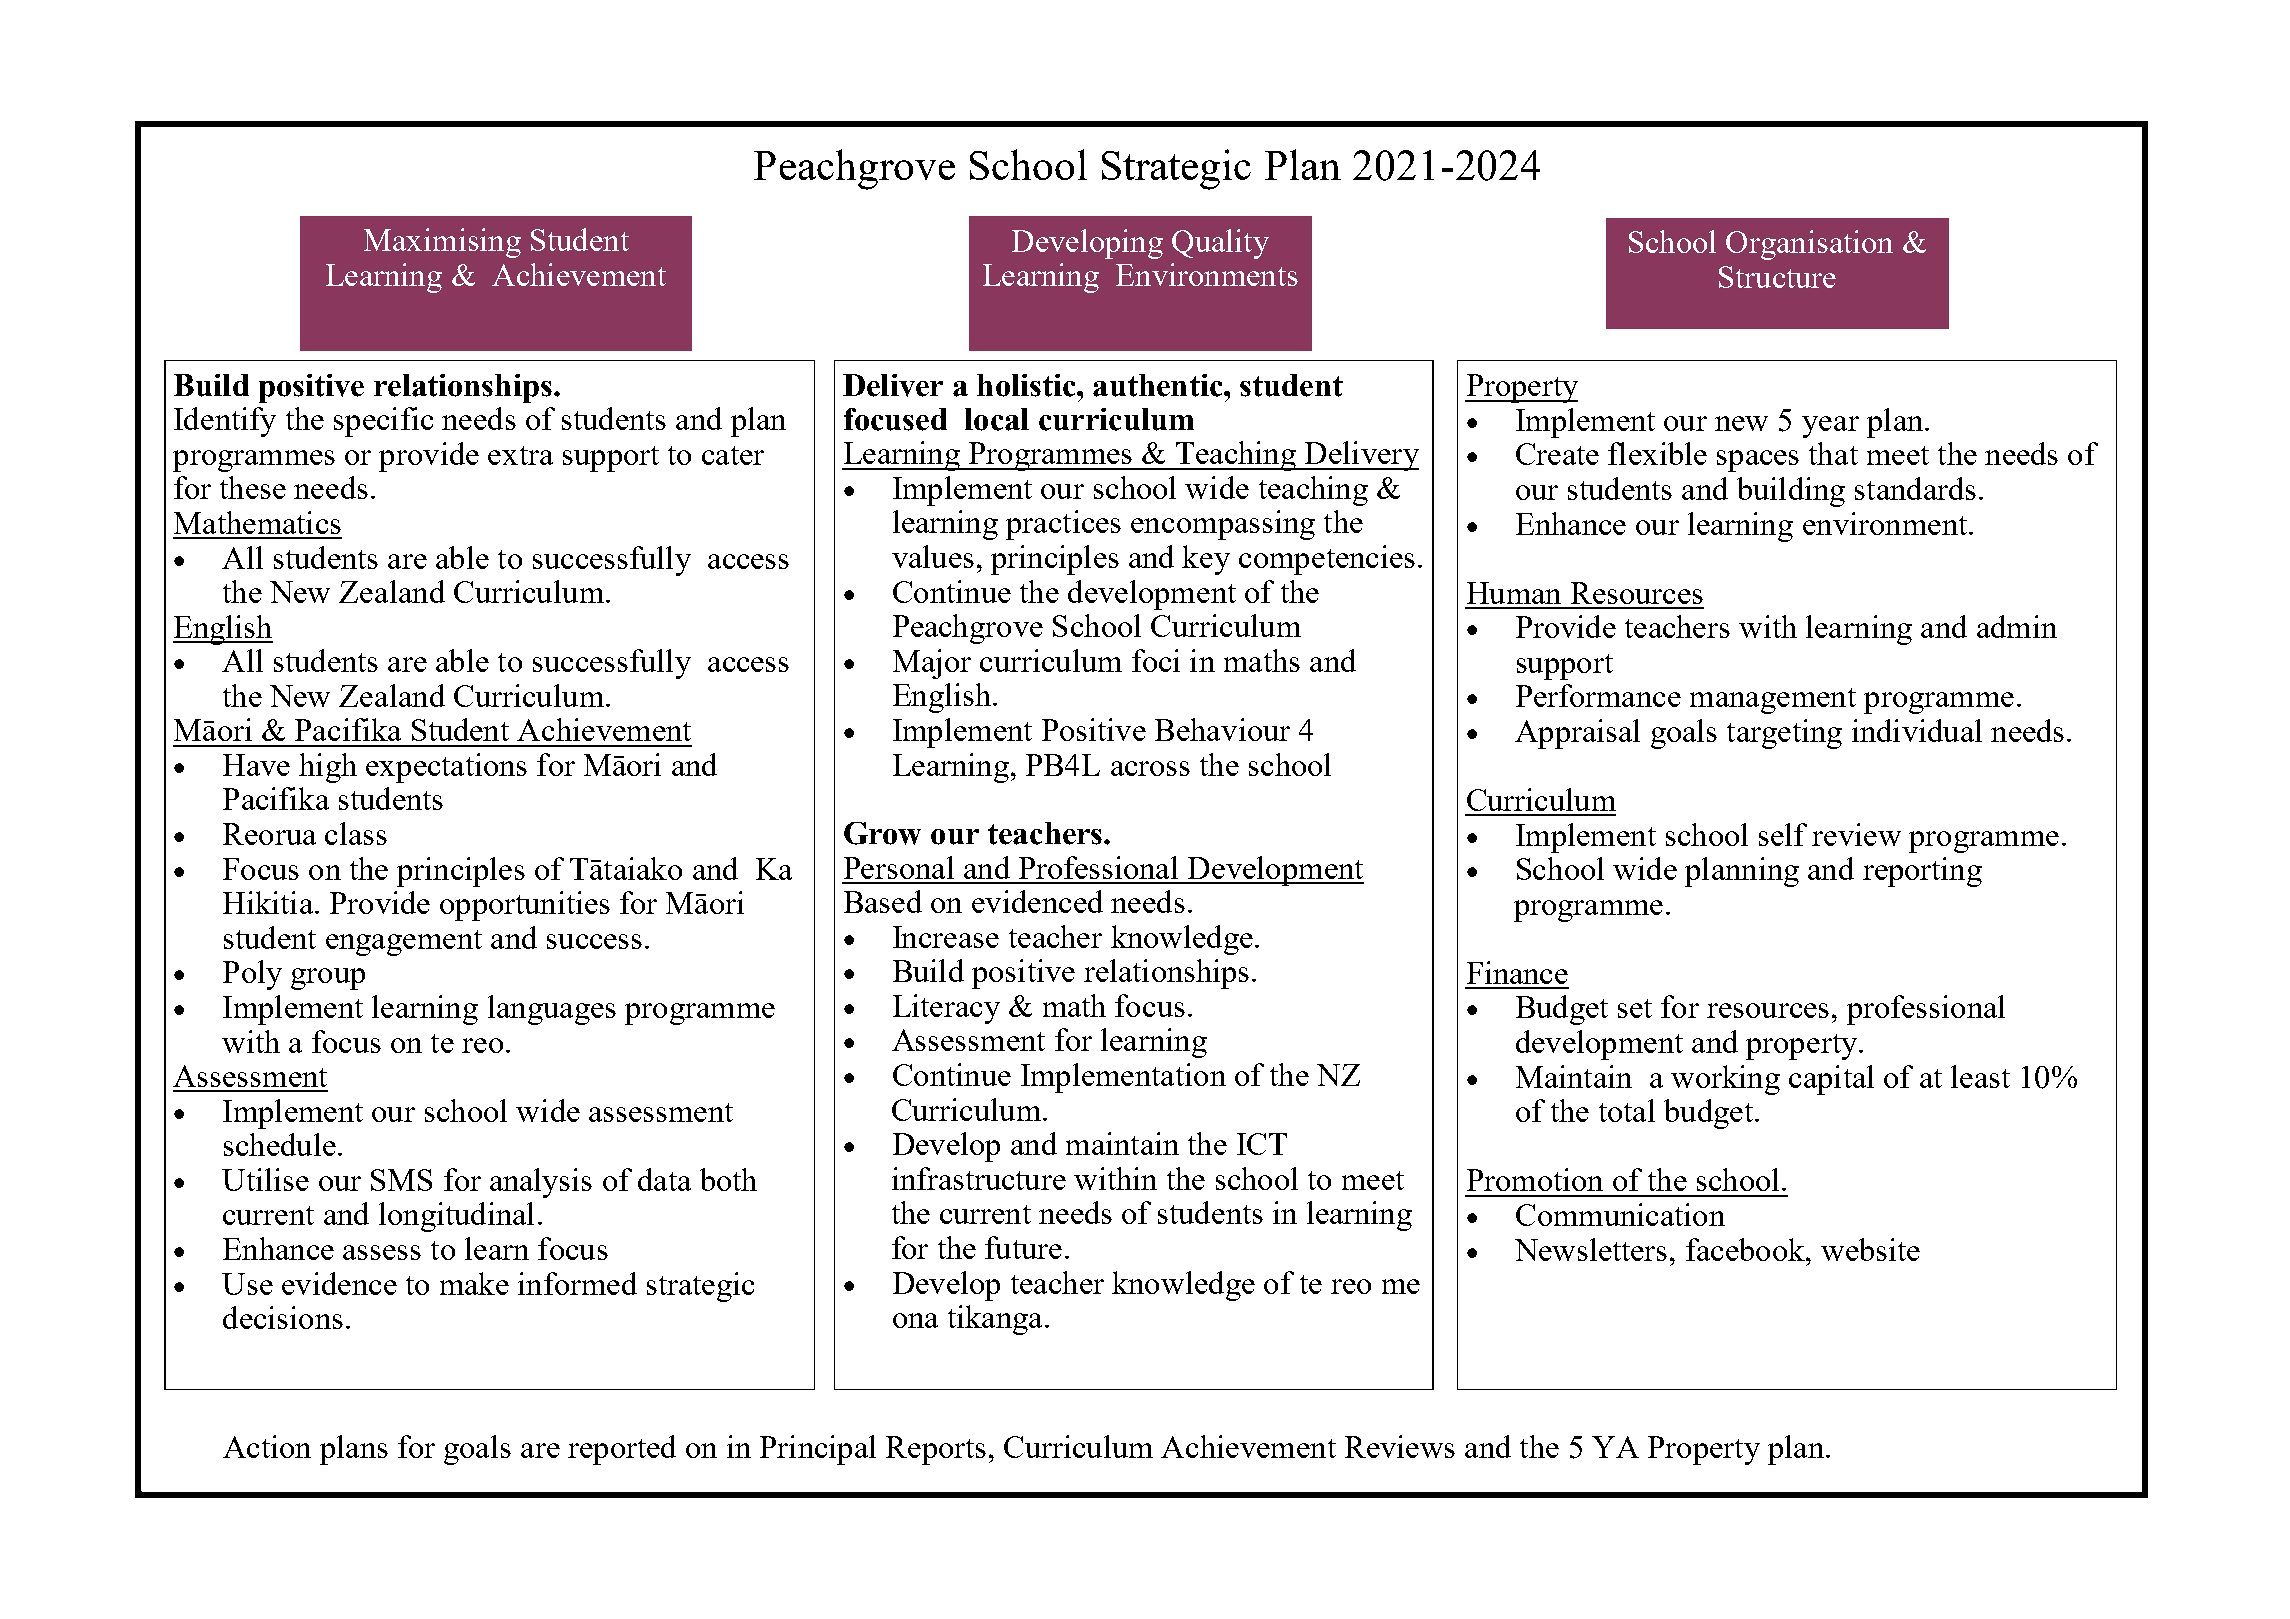  What do you see at coordinates (1915, 488) in the document?
I see `standards` at bounding box center [1915, 488].
